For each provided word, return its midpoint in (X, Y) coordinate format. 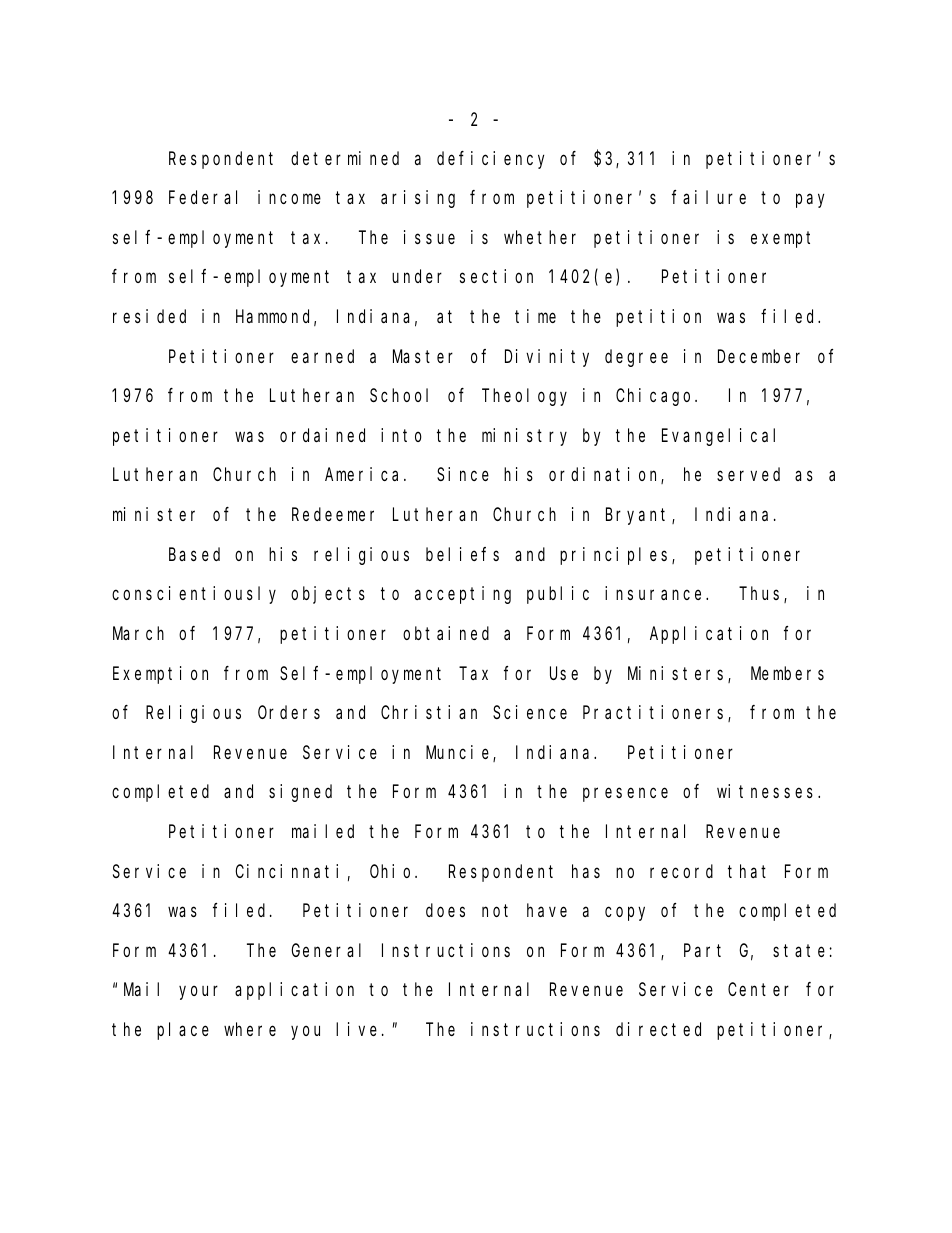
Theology (524, 397)
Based (194, 554)
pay (810, 201)
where (250, 1029)
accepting (463, 595)
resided (149, 316)
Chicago (656, 397)
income (289, 197)
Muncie (460, 753)
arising (418, 199)
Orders (289, 712)
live (356, 1029)
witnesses (768, 791)
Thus (762, 595)
